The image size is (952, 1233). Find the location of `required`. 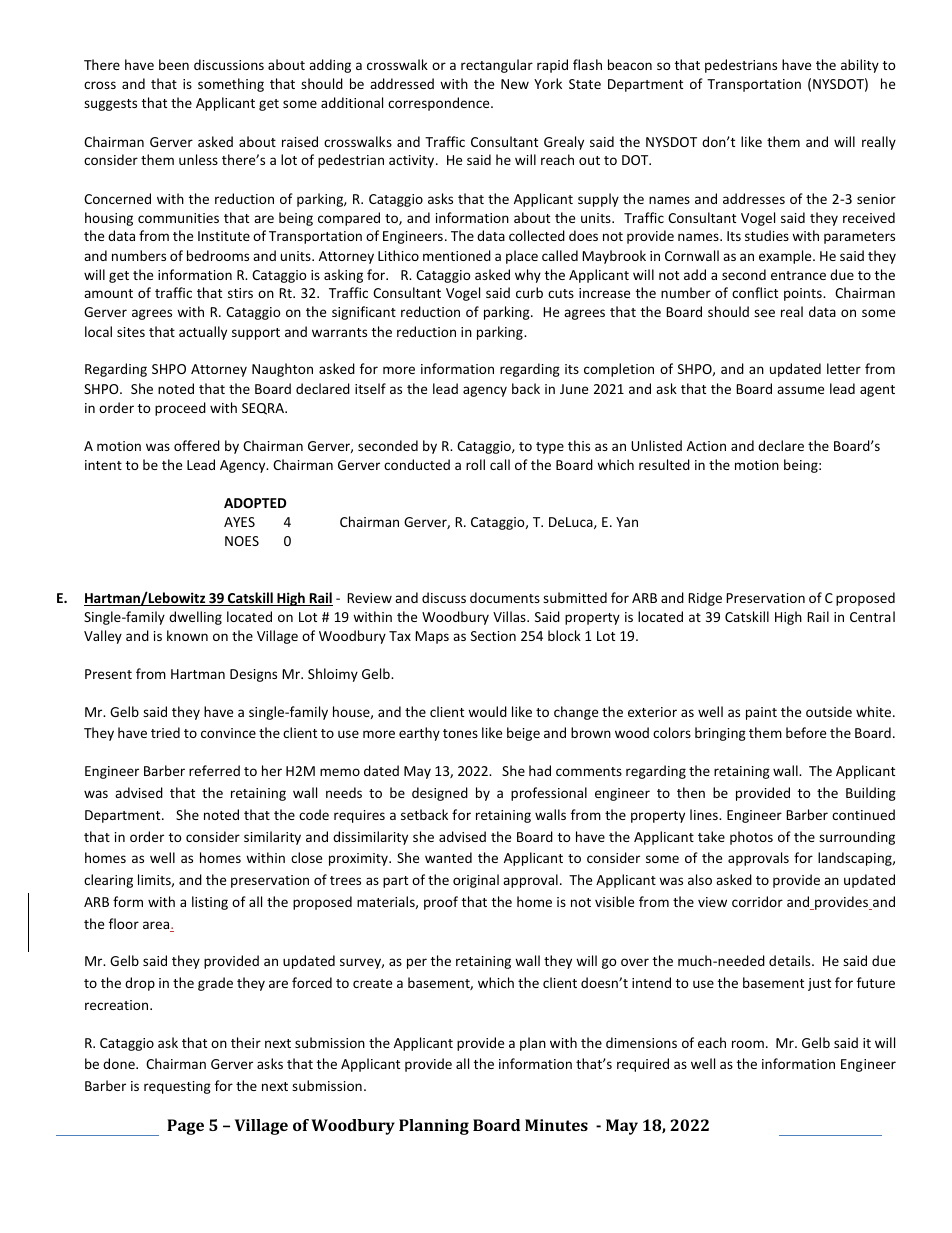

required is located at coordinates (643, 1065).
